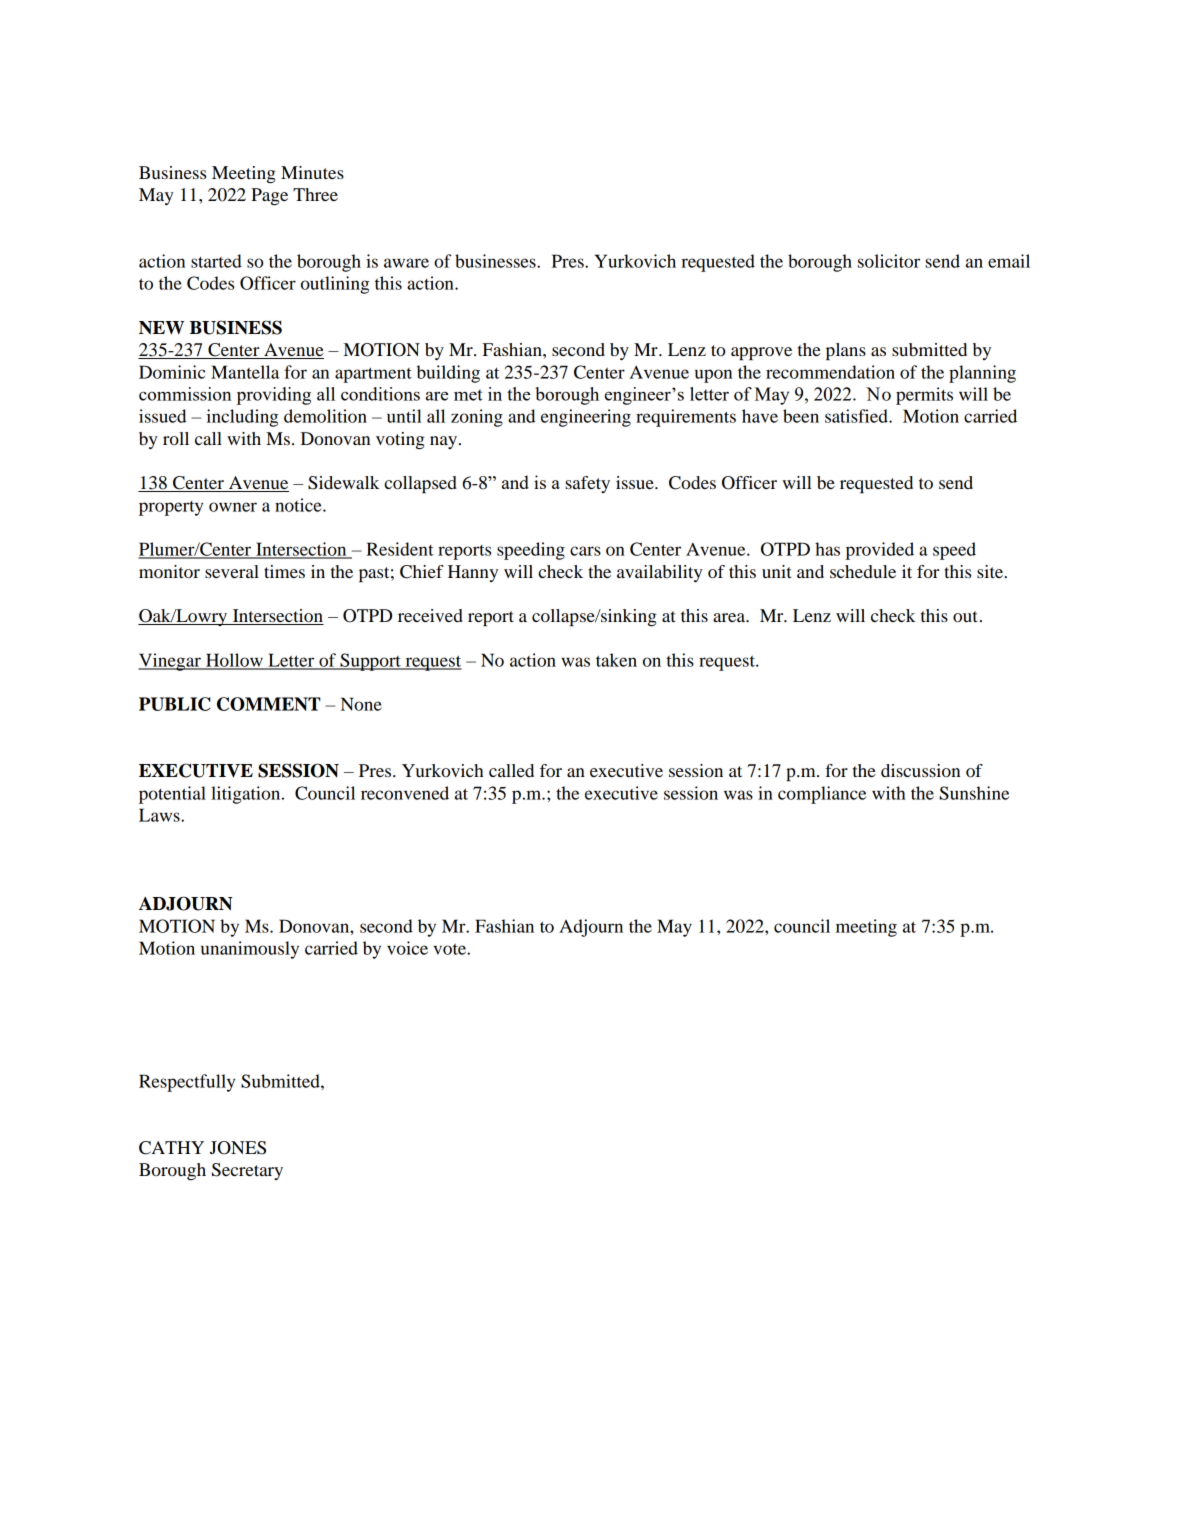  Describe the element at coordinates (238, 1148) in the document. I see `JONES` at that location.
